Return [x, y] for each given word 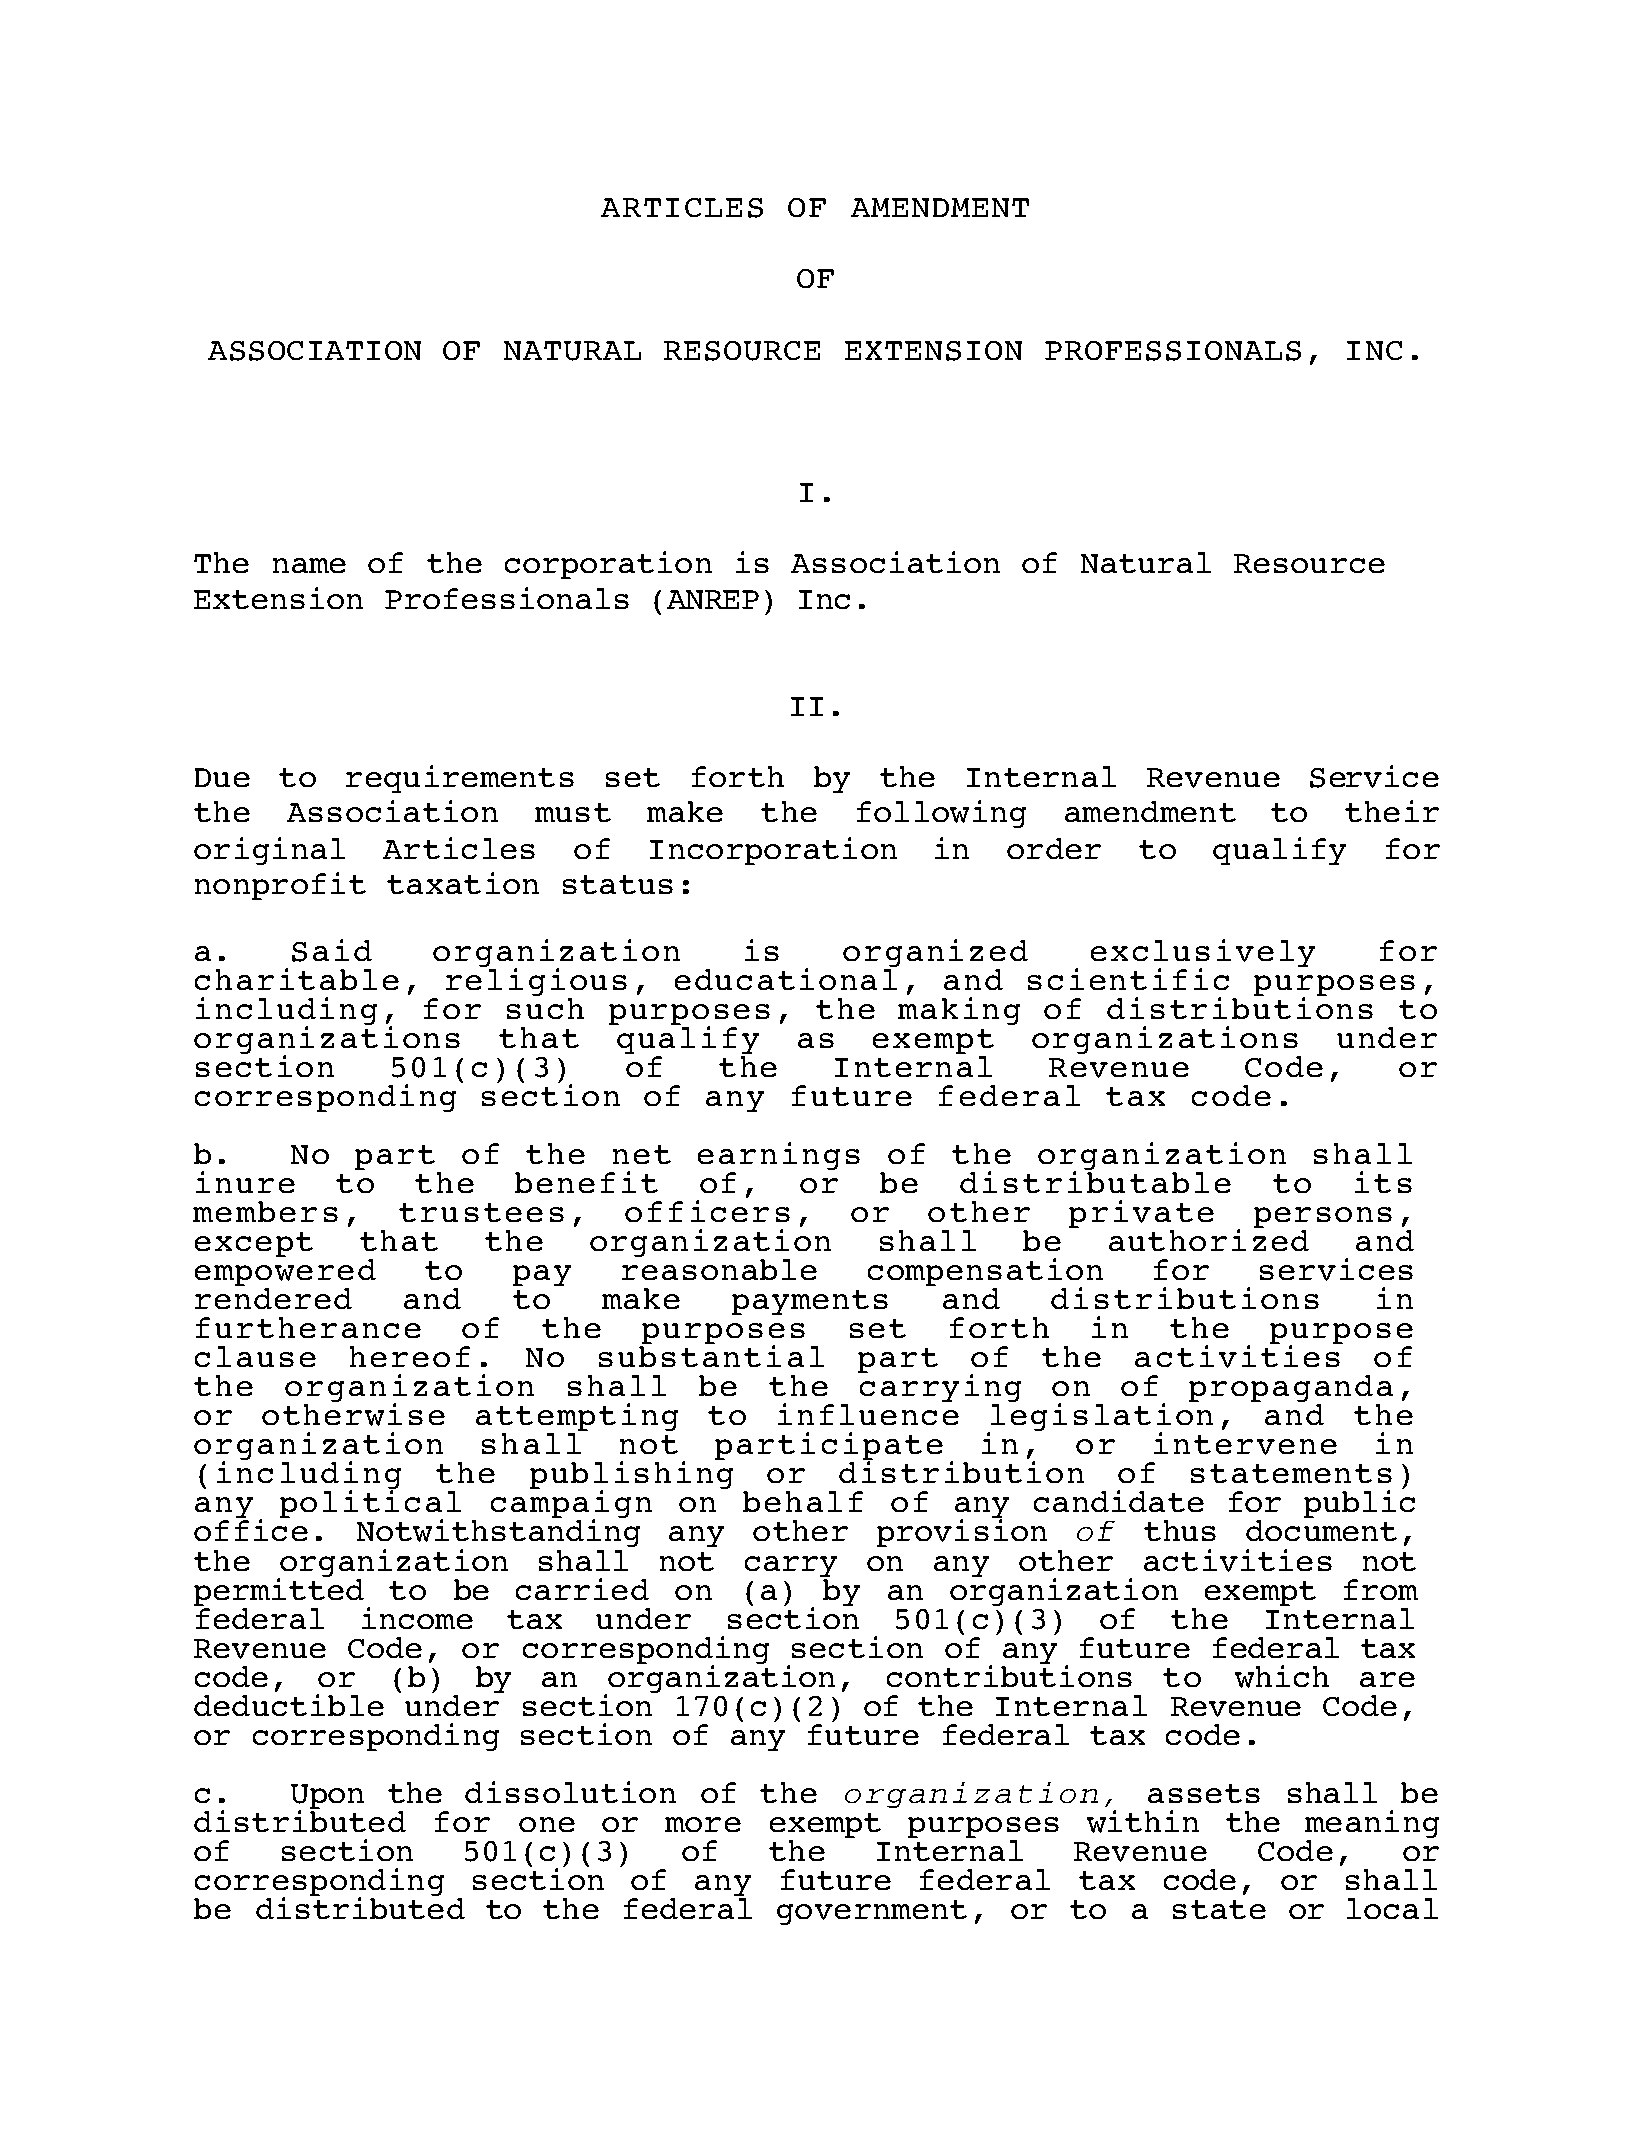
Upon [327, 1798]
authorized [1209, 1239]
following [941, 814]
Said [332, 950]
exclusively [1203, 954]
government [872, 1912]
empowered [285, 1274]
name [309, 565]
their [1392, 811]
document [1321, 1530]
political [370, 1506]
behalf [803, 1501]
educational [786, 978]
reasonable [719, 1269]
